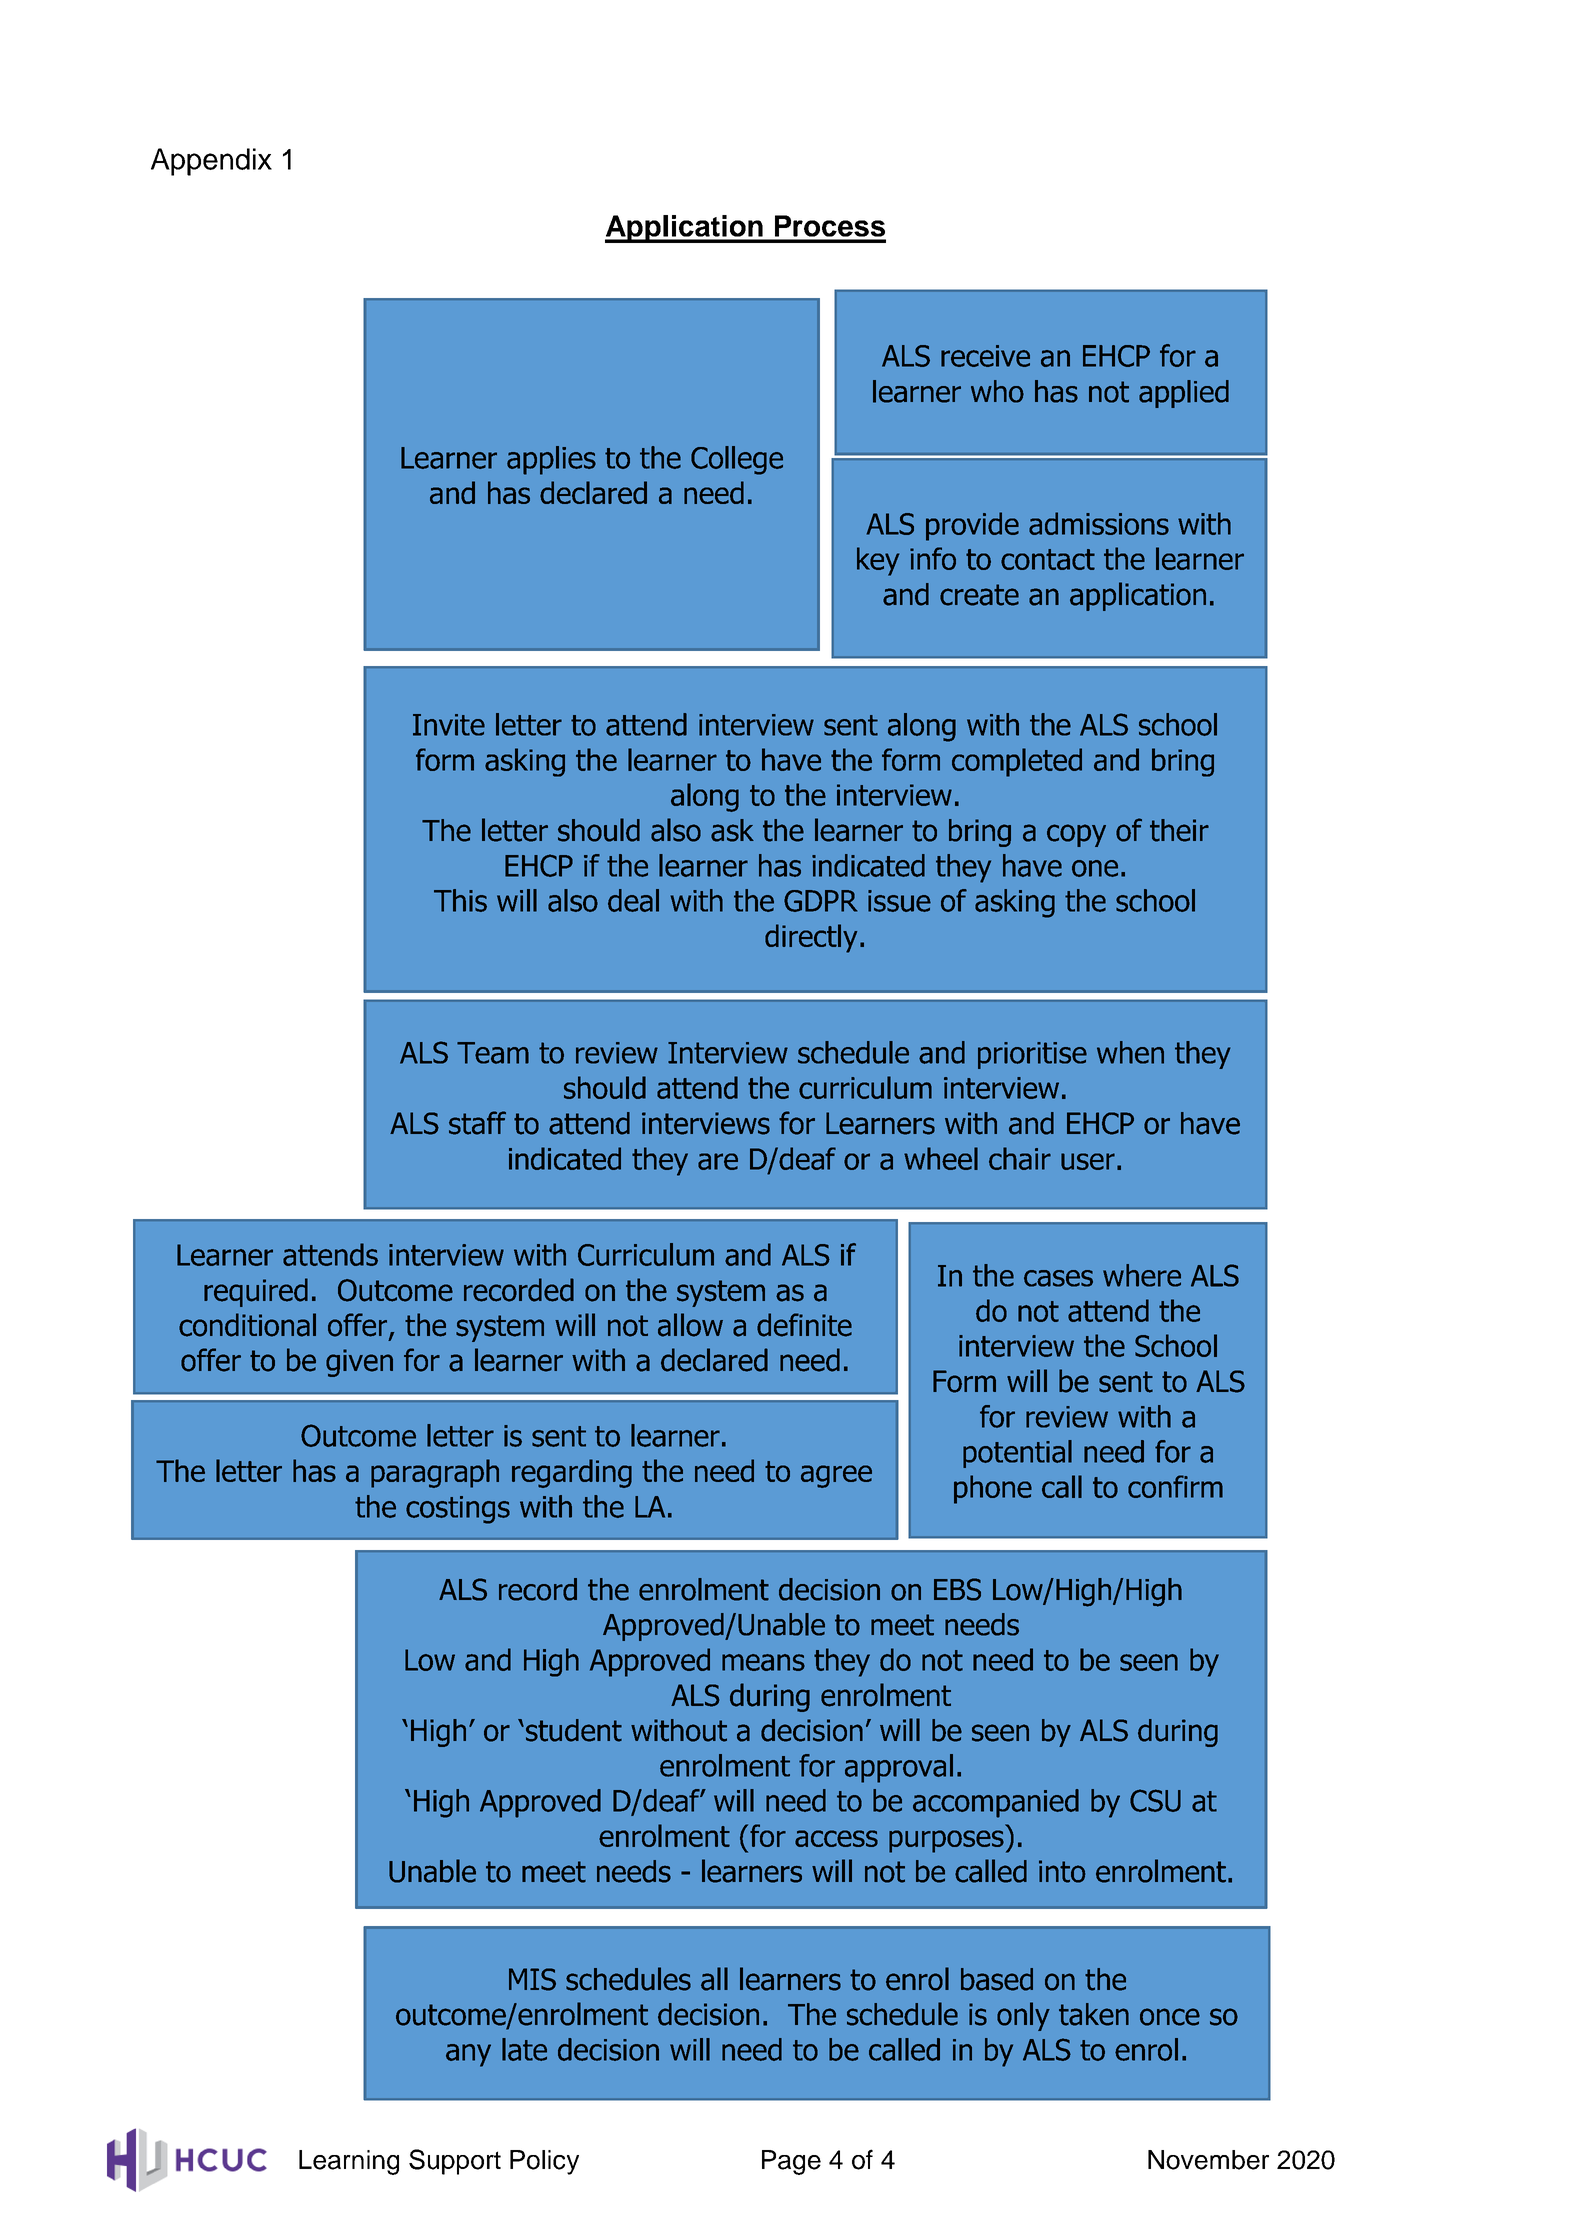 This screenshot has height=2234, width=1580. Describe the element at coordinates (985, 356) in the screenshot. I see `receive` at that location.
